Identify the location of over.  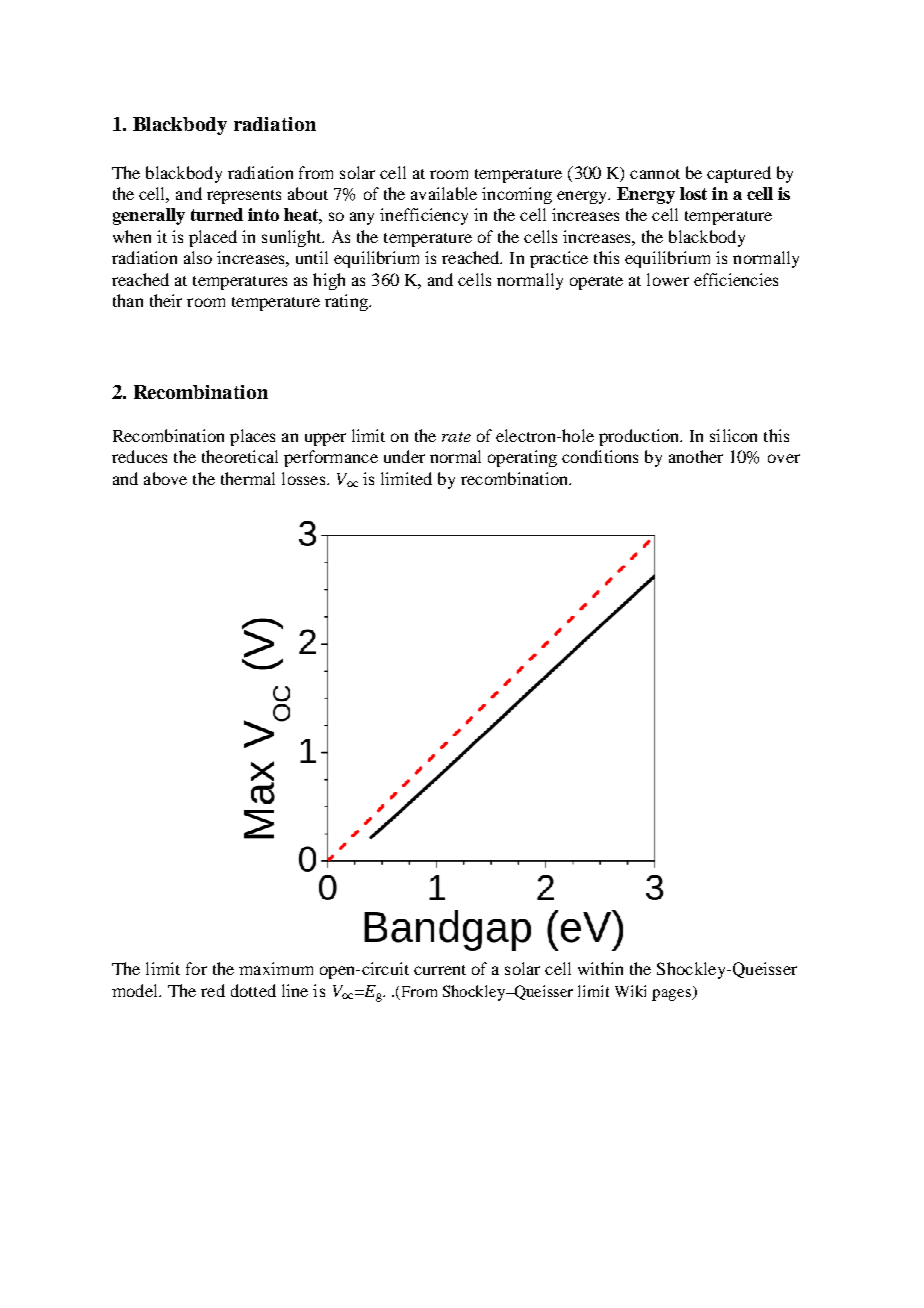
(784, 458).
